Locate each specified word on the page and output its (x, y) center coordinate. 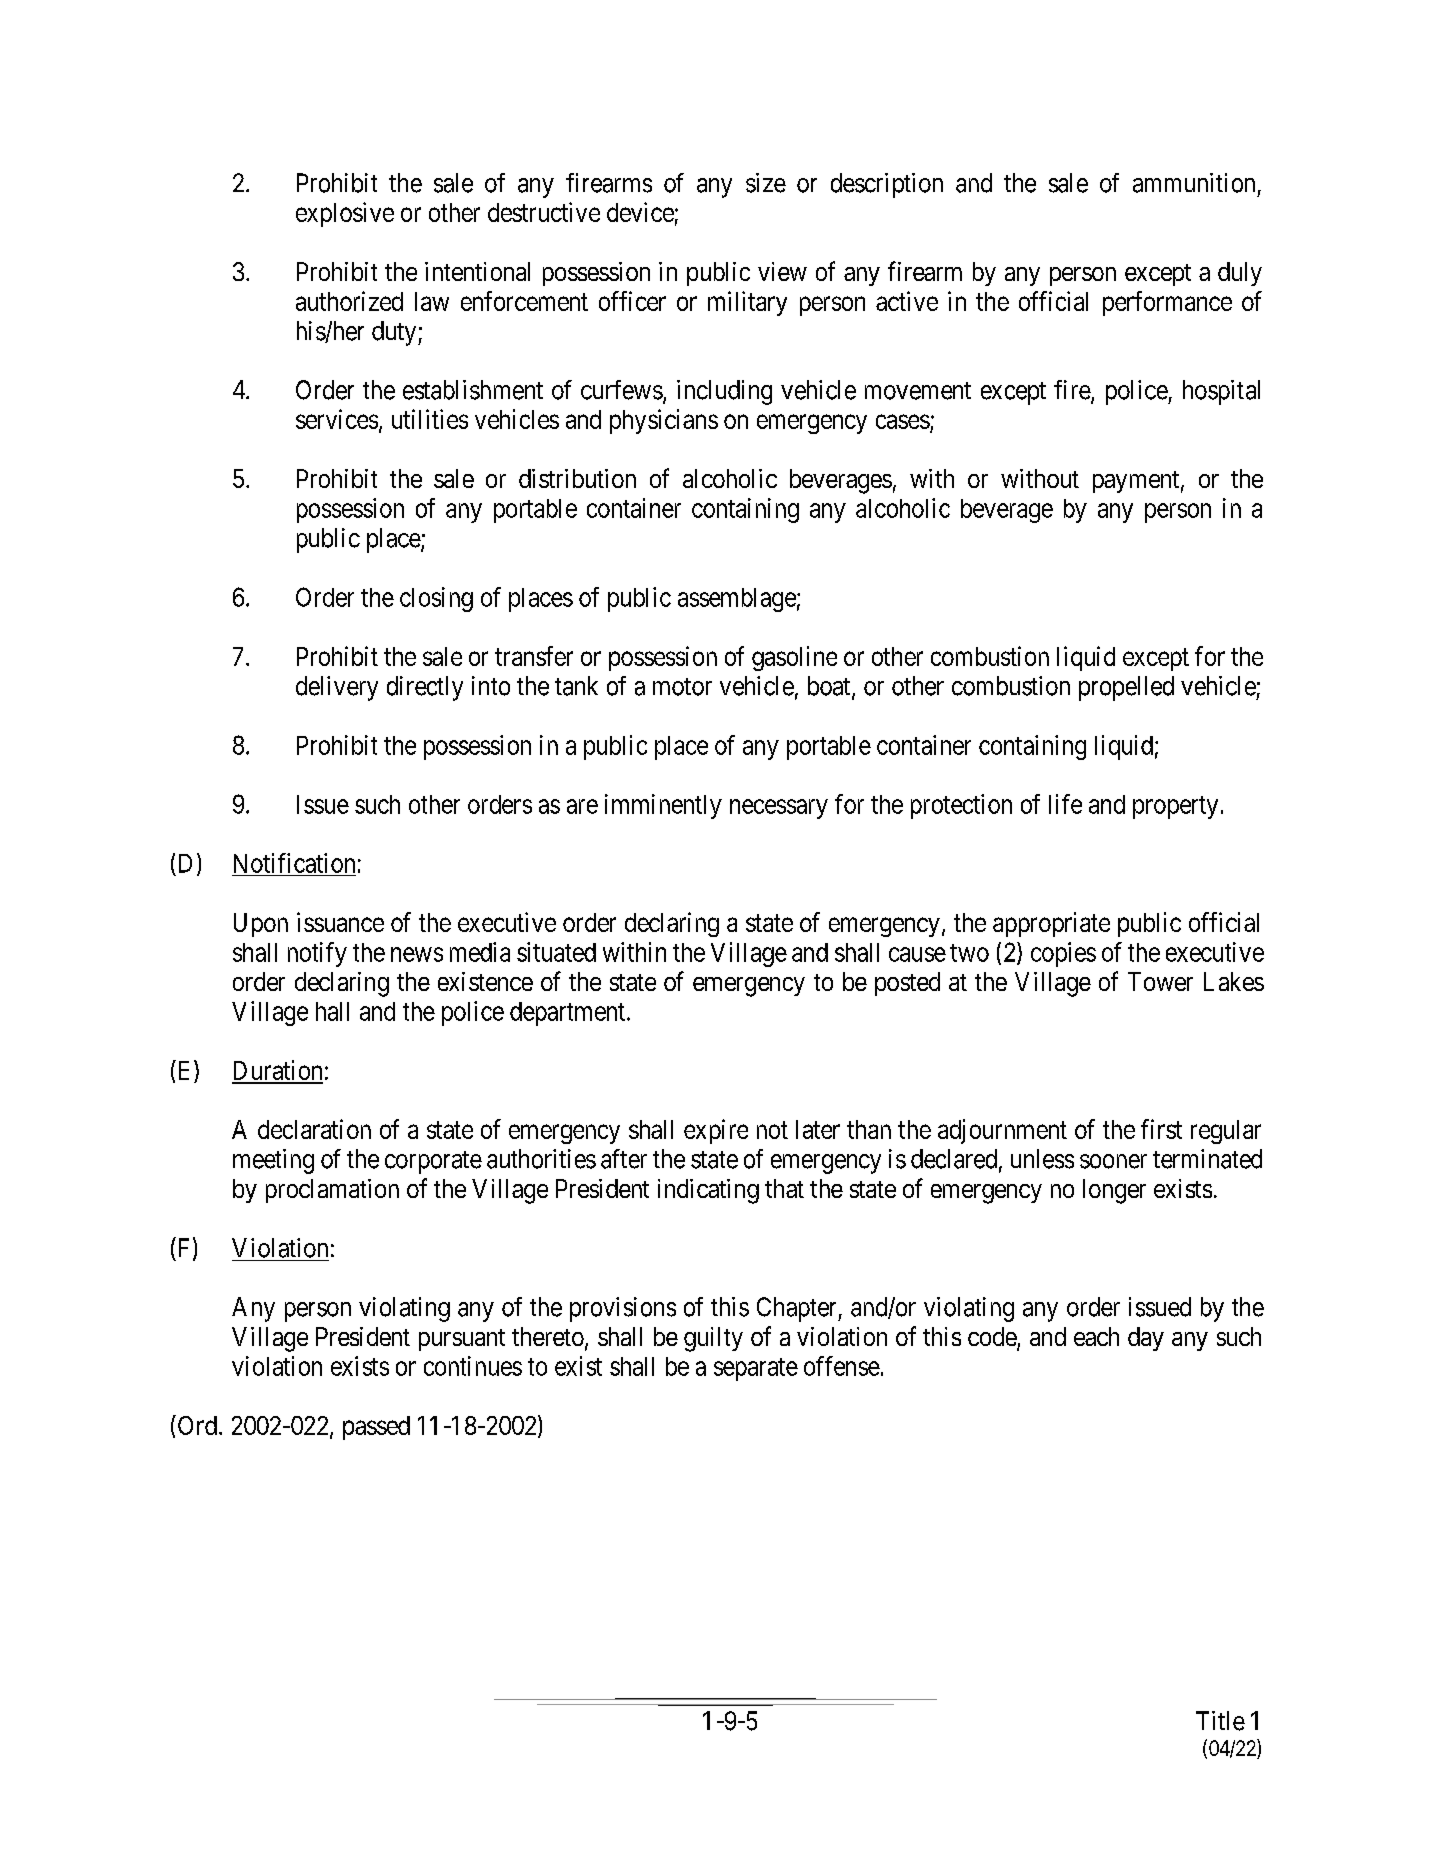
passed (376, 1428)
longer (1114, 1191)
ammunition (1194, 183)
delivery (337, 688)
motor (682, 687)
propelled (1126, 688)
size (766, 183)
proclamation (332, 1191)
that (784, 1188)
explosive (345, 214)
